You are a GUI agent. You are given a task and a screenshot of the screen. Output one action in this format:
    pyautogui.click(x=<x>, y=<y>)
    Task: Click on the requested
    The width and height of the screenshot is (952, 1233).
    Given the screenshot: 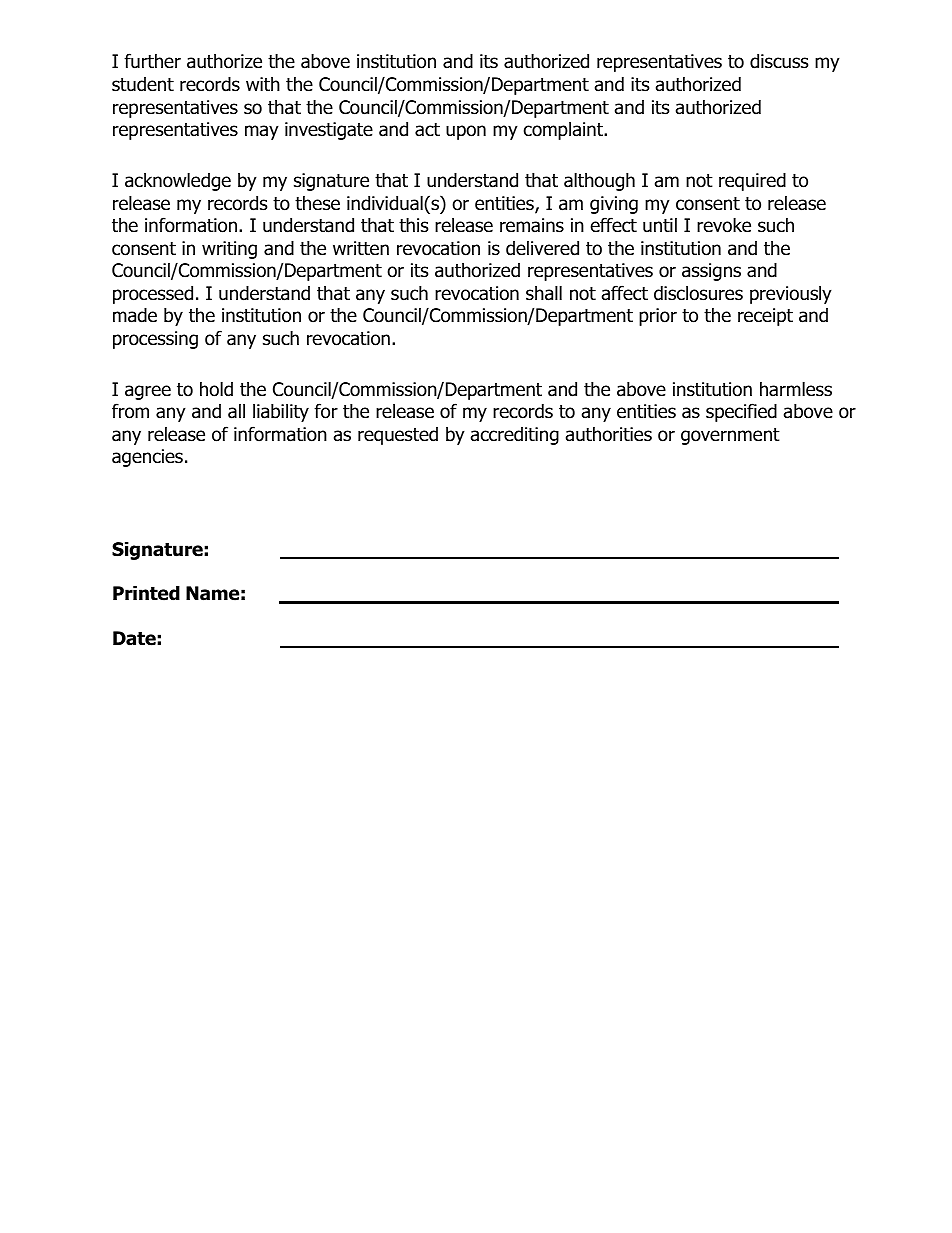 What is the action you would take?
    pyautogui.click(x=398, y=436)
